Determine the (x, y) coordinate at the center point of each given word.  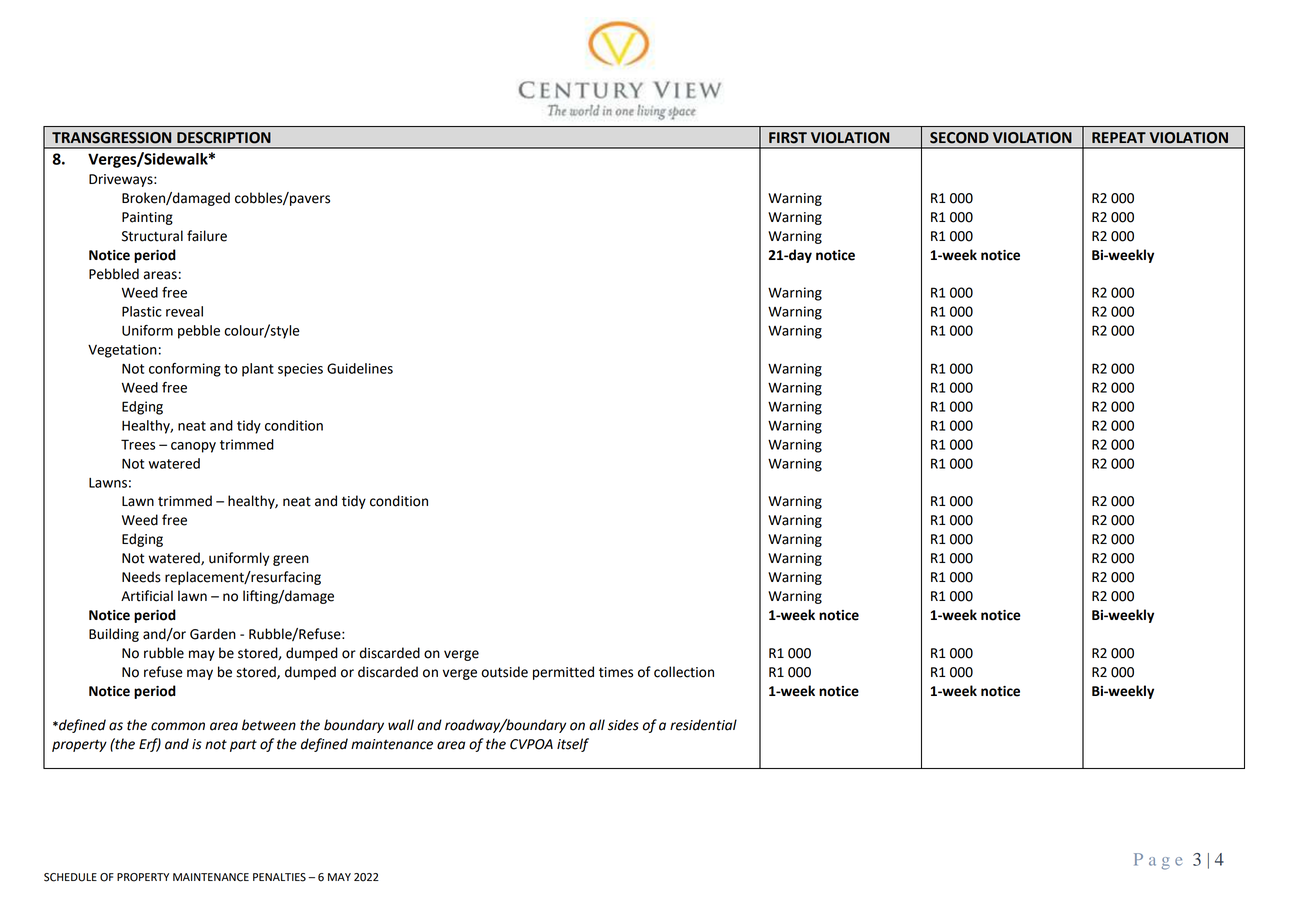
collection (684, 672)
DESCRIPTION (224, 138)
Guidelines (360, 368)
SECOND (959, 138)
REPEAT (1119, 137)
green (291, 560)
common (178, 726)
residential (703, 725)
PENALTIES (279, 877)
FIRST (788, 138)
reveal (184, 311)
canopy (193, 447)
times (616, 672)
